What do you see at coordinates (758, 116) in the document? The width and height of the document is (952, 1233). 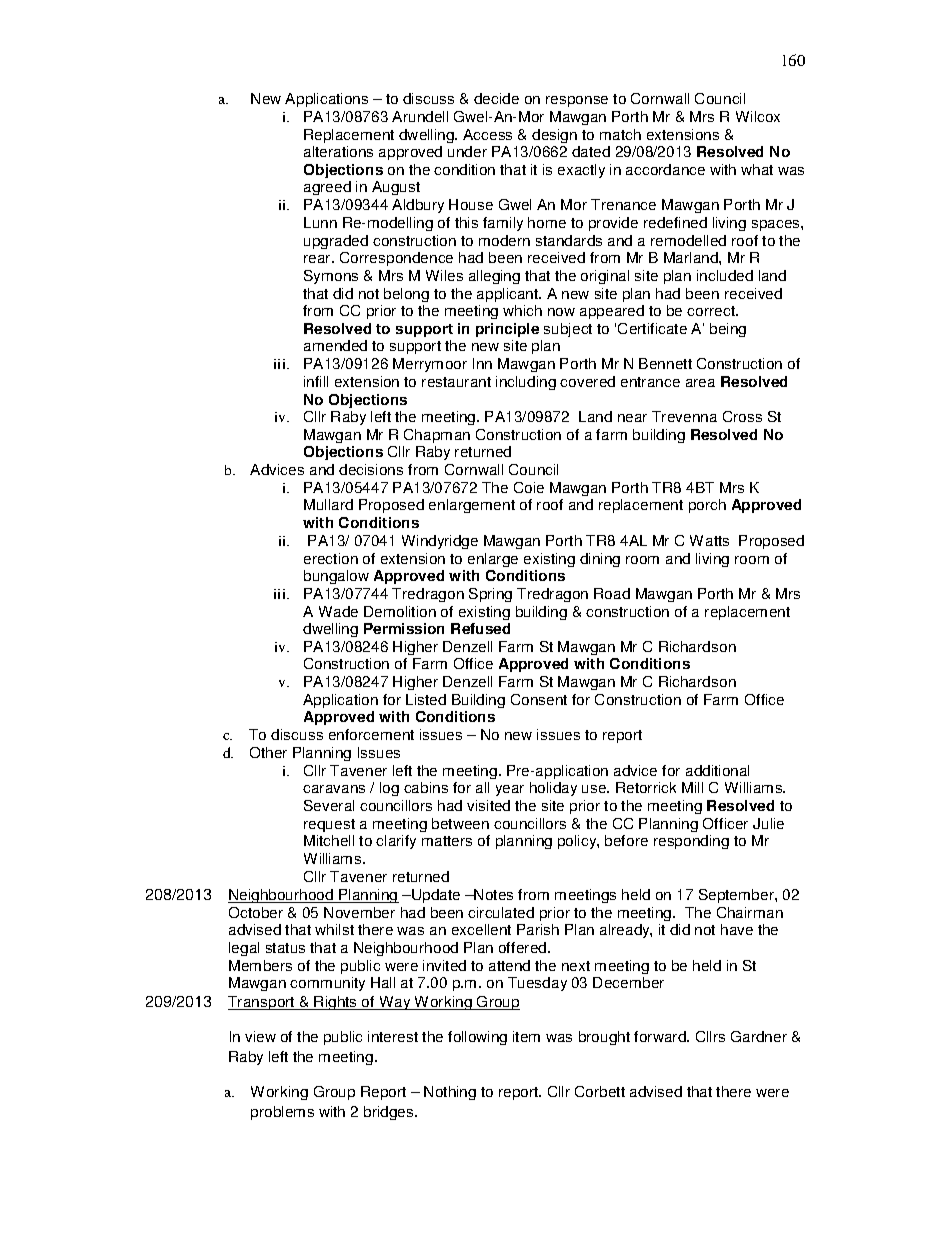 I see `Wilcox` at bounding box center [758, 116].
